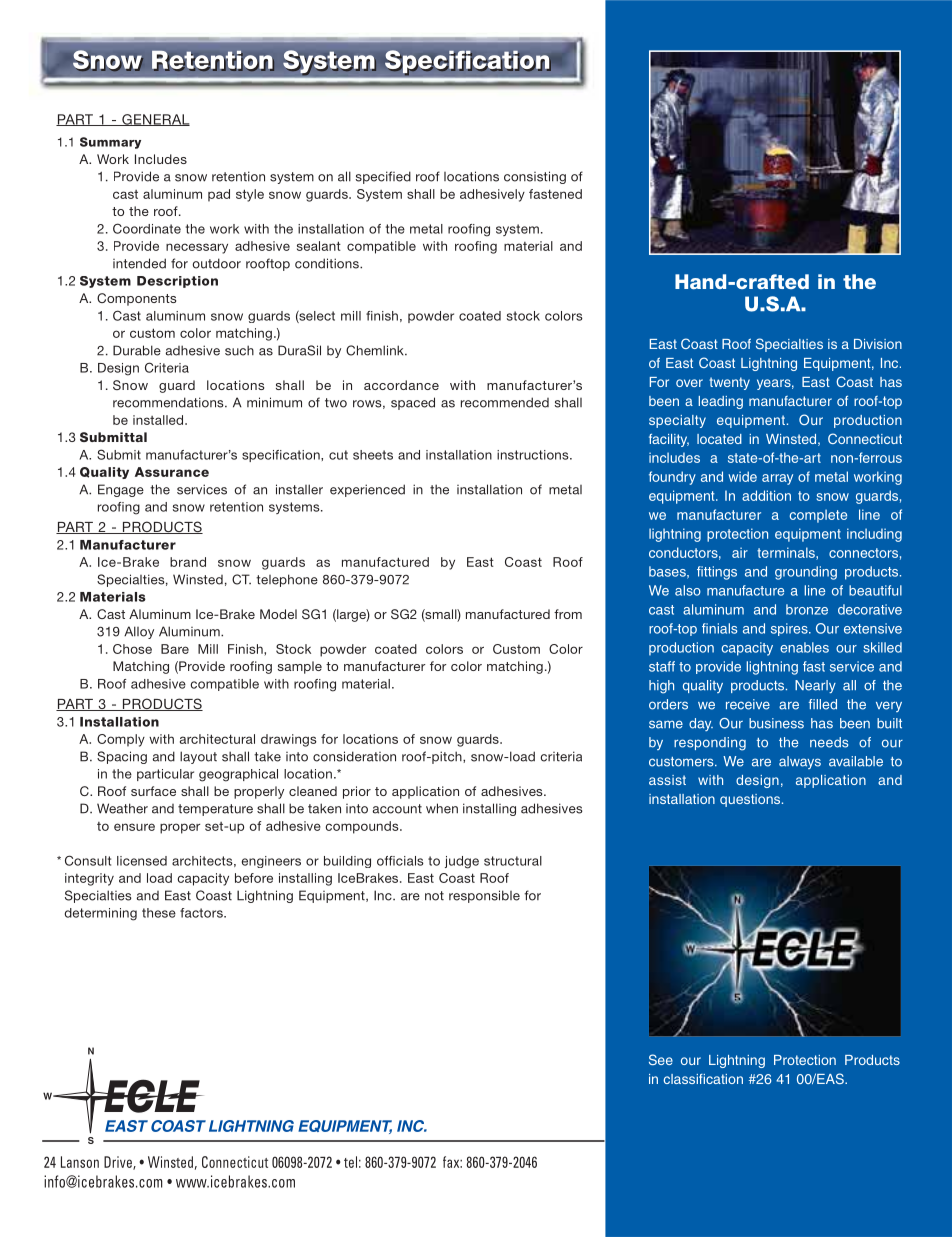 This screenshot has width=952, height=1237. What do you see at coordinates (535, 177) in the screenshot?
I see `consisting` at bounding box center [535, 177].
